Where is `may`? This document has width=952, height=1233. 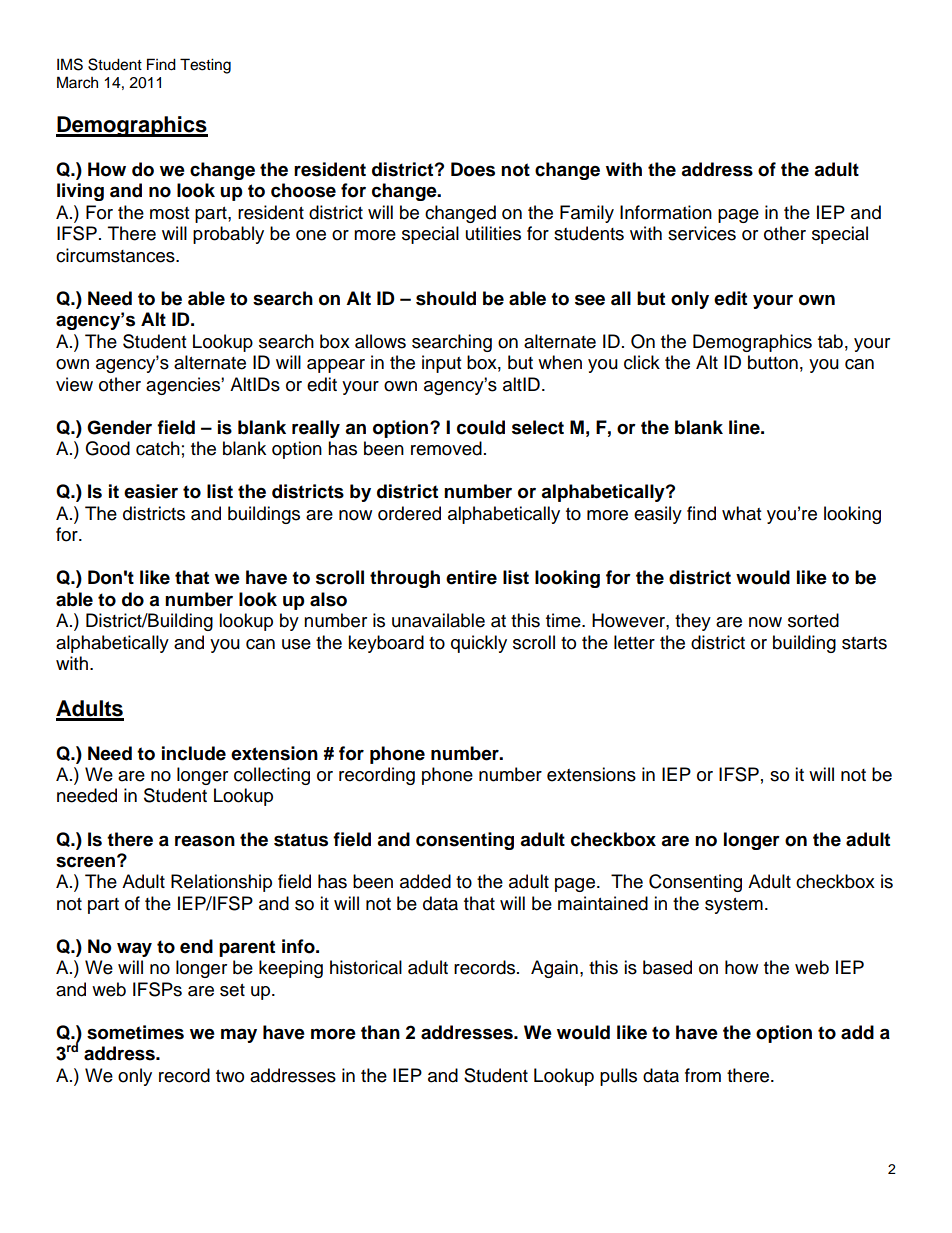
may is located at coordinates (239, 1035).
